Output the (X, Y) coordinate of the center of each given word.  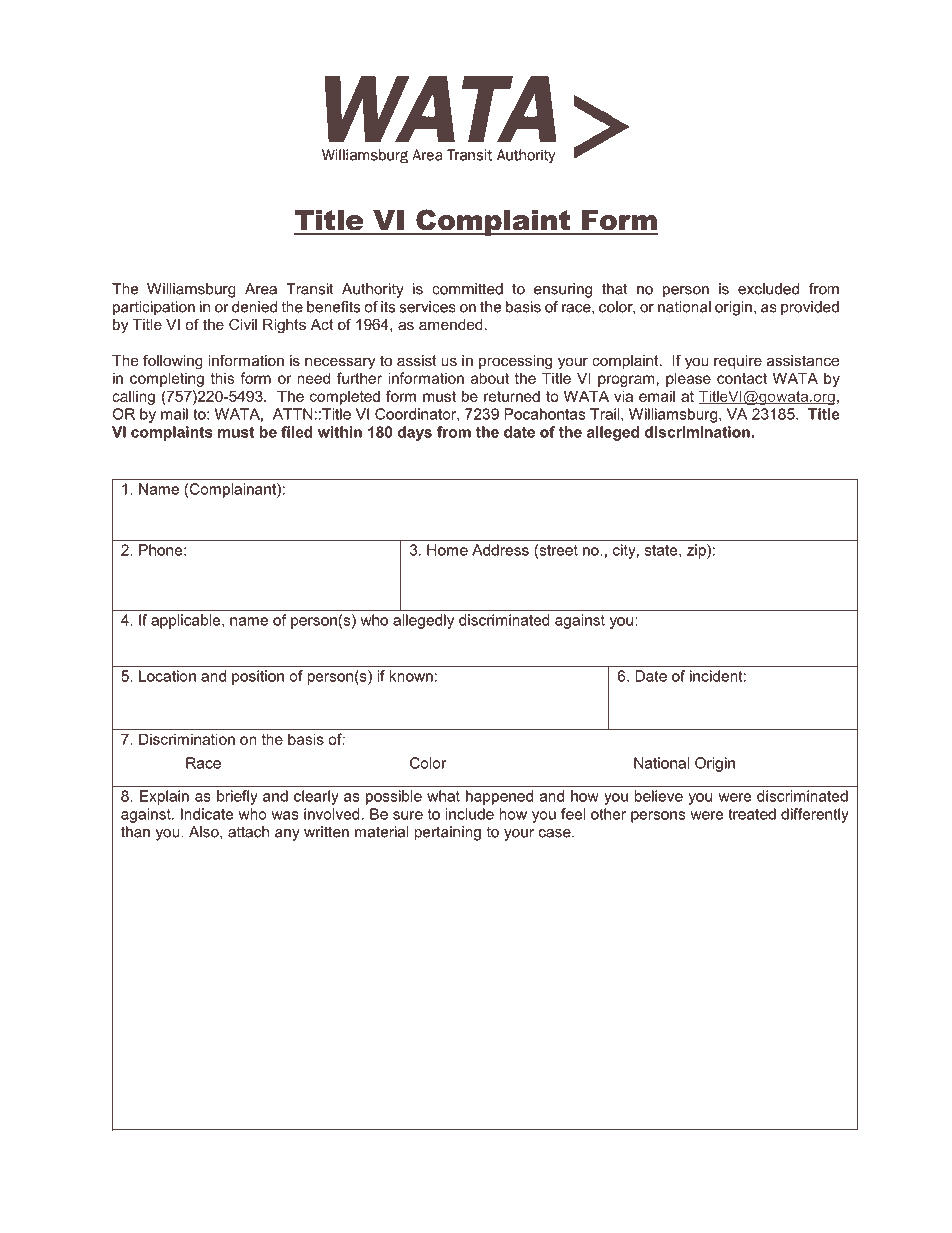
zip (697, 551)
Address (500, 550)
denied (254, 307)
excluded (768, 289)
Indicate (207, 814)
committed (467, 289)
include (469, 814)
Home (447, 550)
